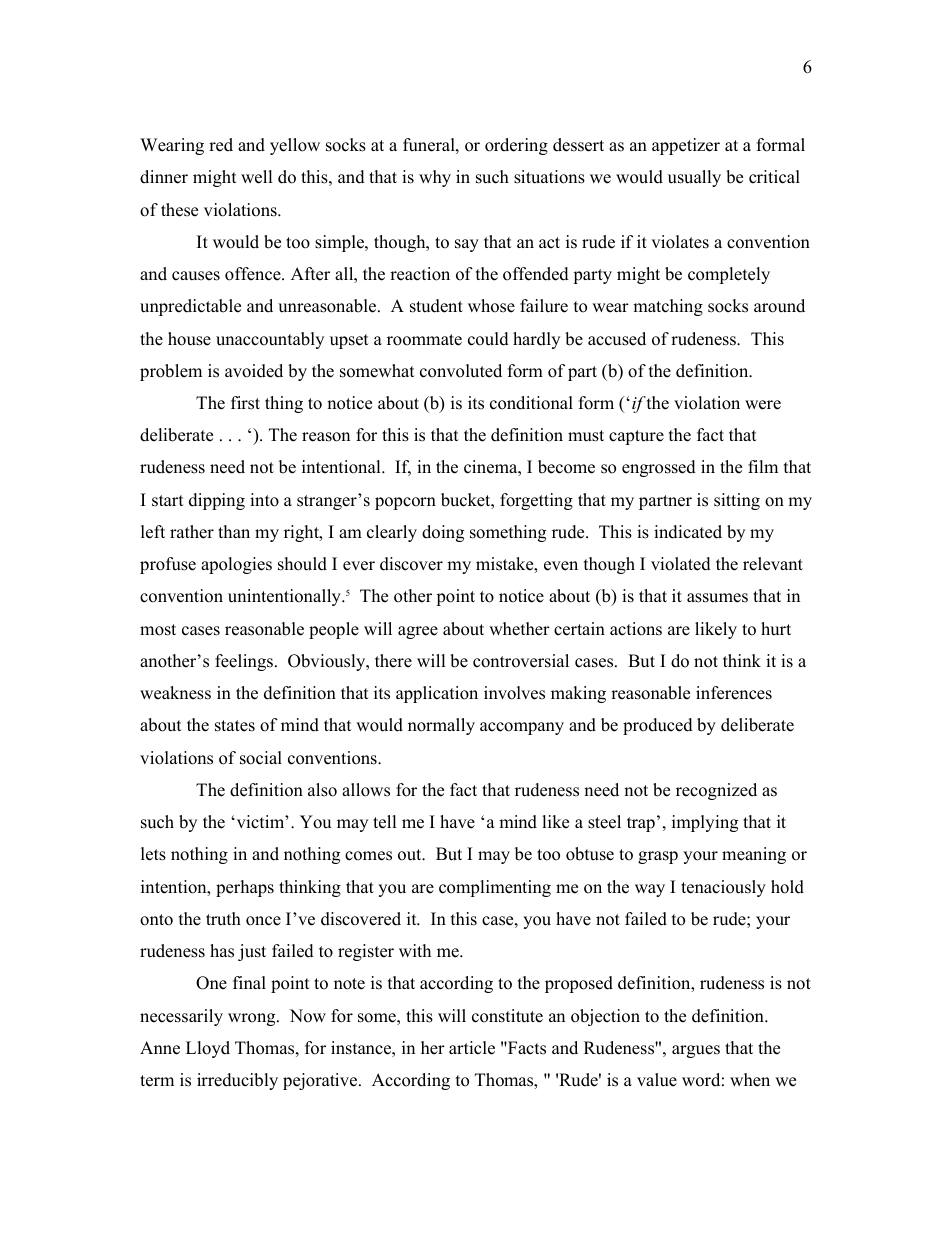 This image has height=1233, width=952. Describe the element at coordinates (472, 1048) in the image. I see `article` at that location.
